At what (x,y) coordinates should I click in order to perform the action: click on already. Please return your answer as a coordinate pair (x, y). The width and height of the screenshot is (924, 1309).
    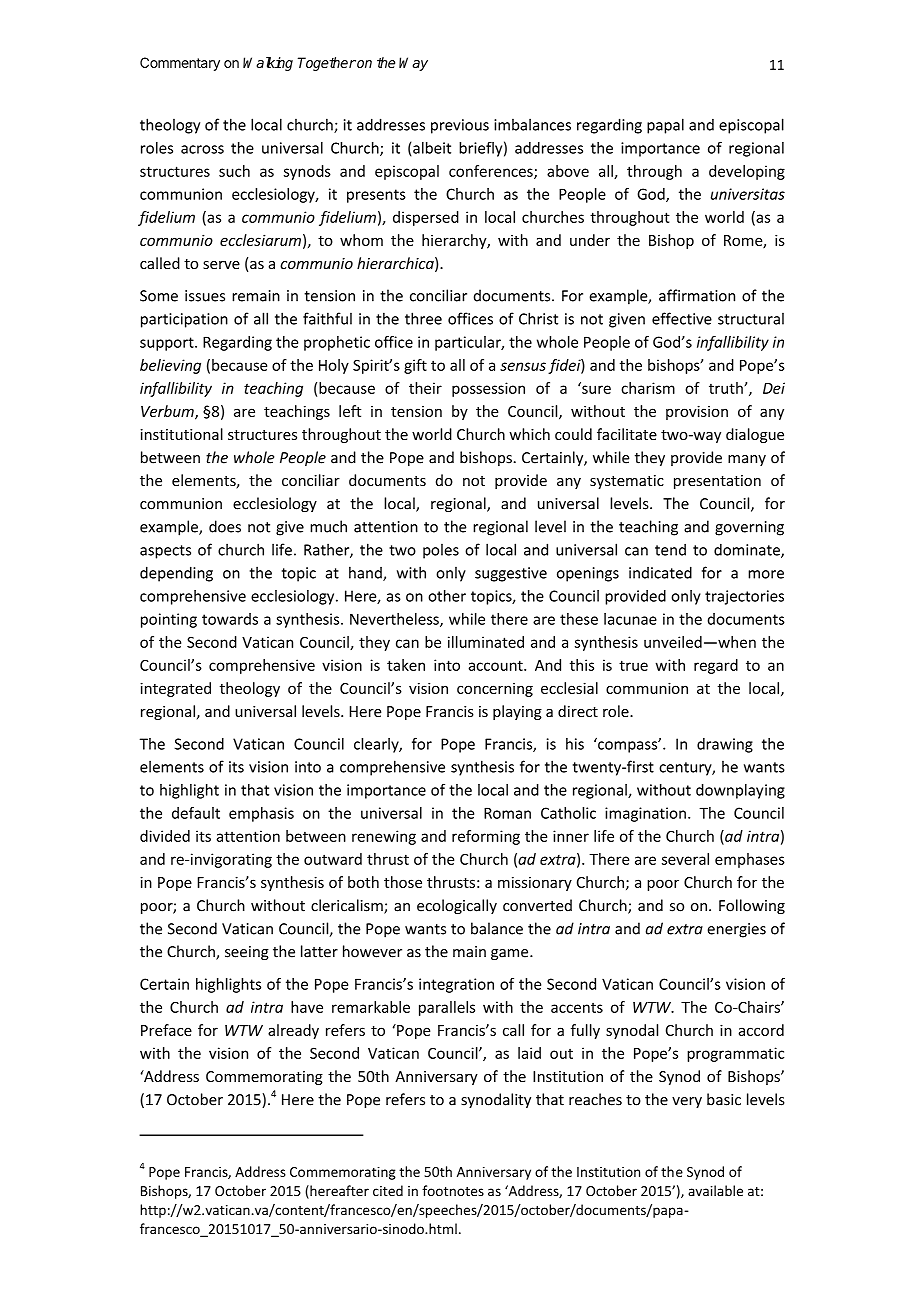
    Looking at the image, I should click on (293, 1031).
